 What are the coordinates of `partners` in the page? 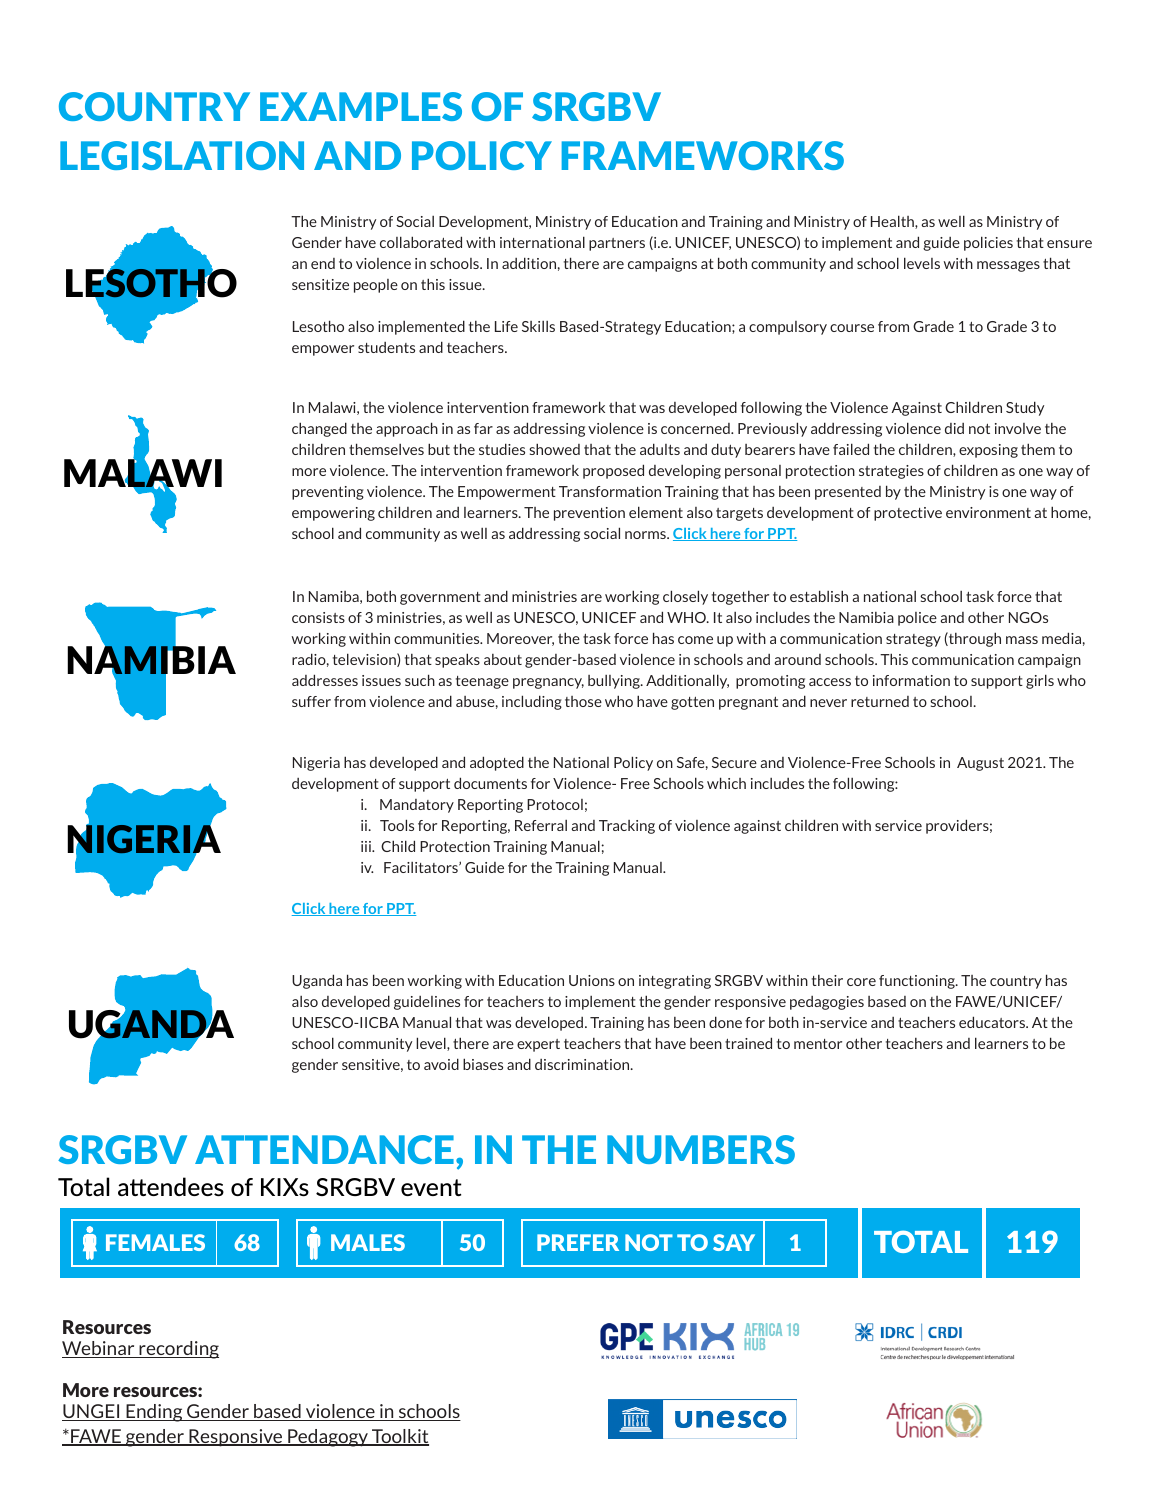 It's located at (617, 244).
